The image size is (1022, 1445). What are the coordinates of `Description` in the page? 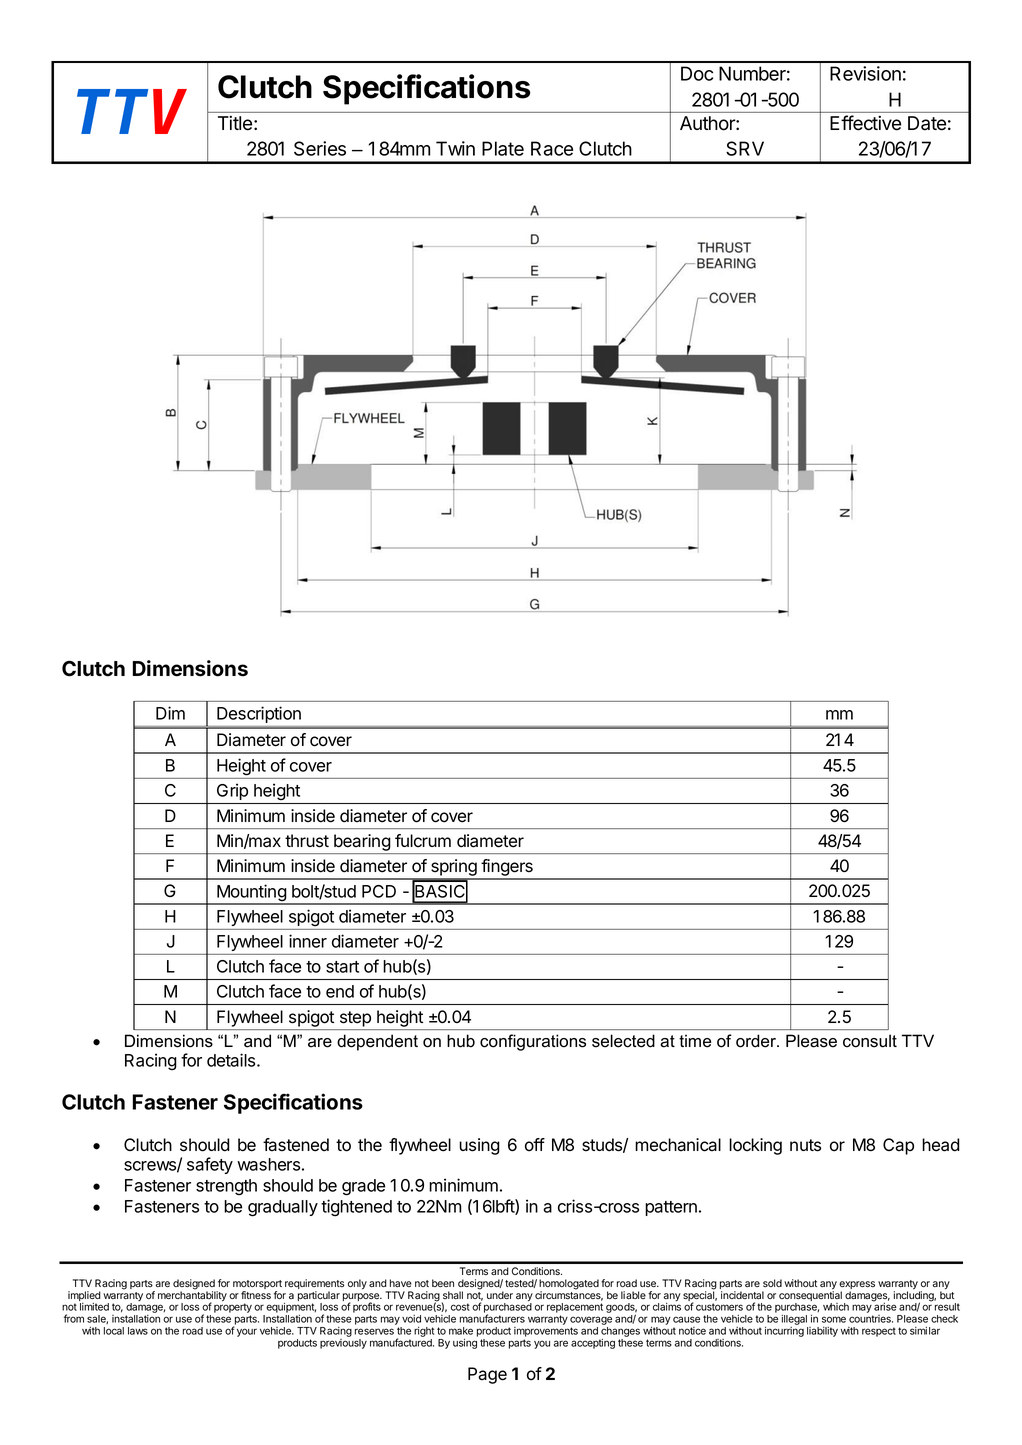 It's located at (259, 715).
